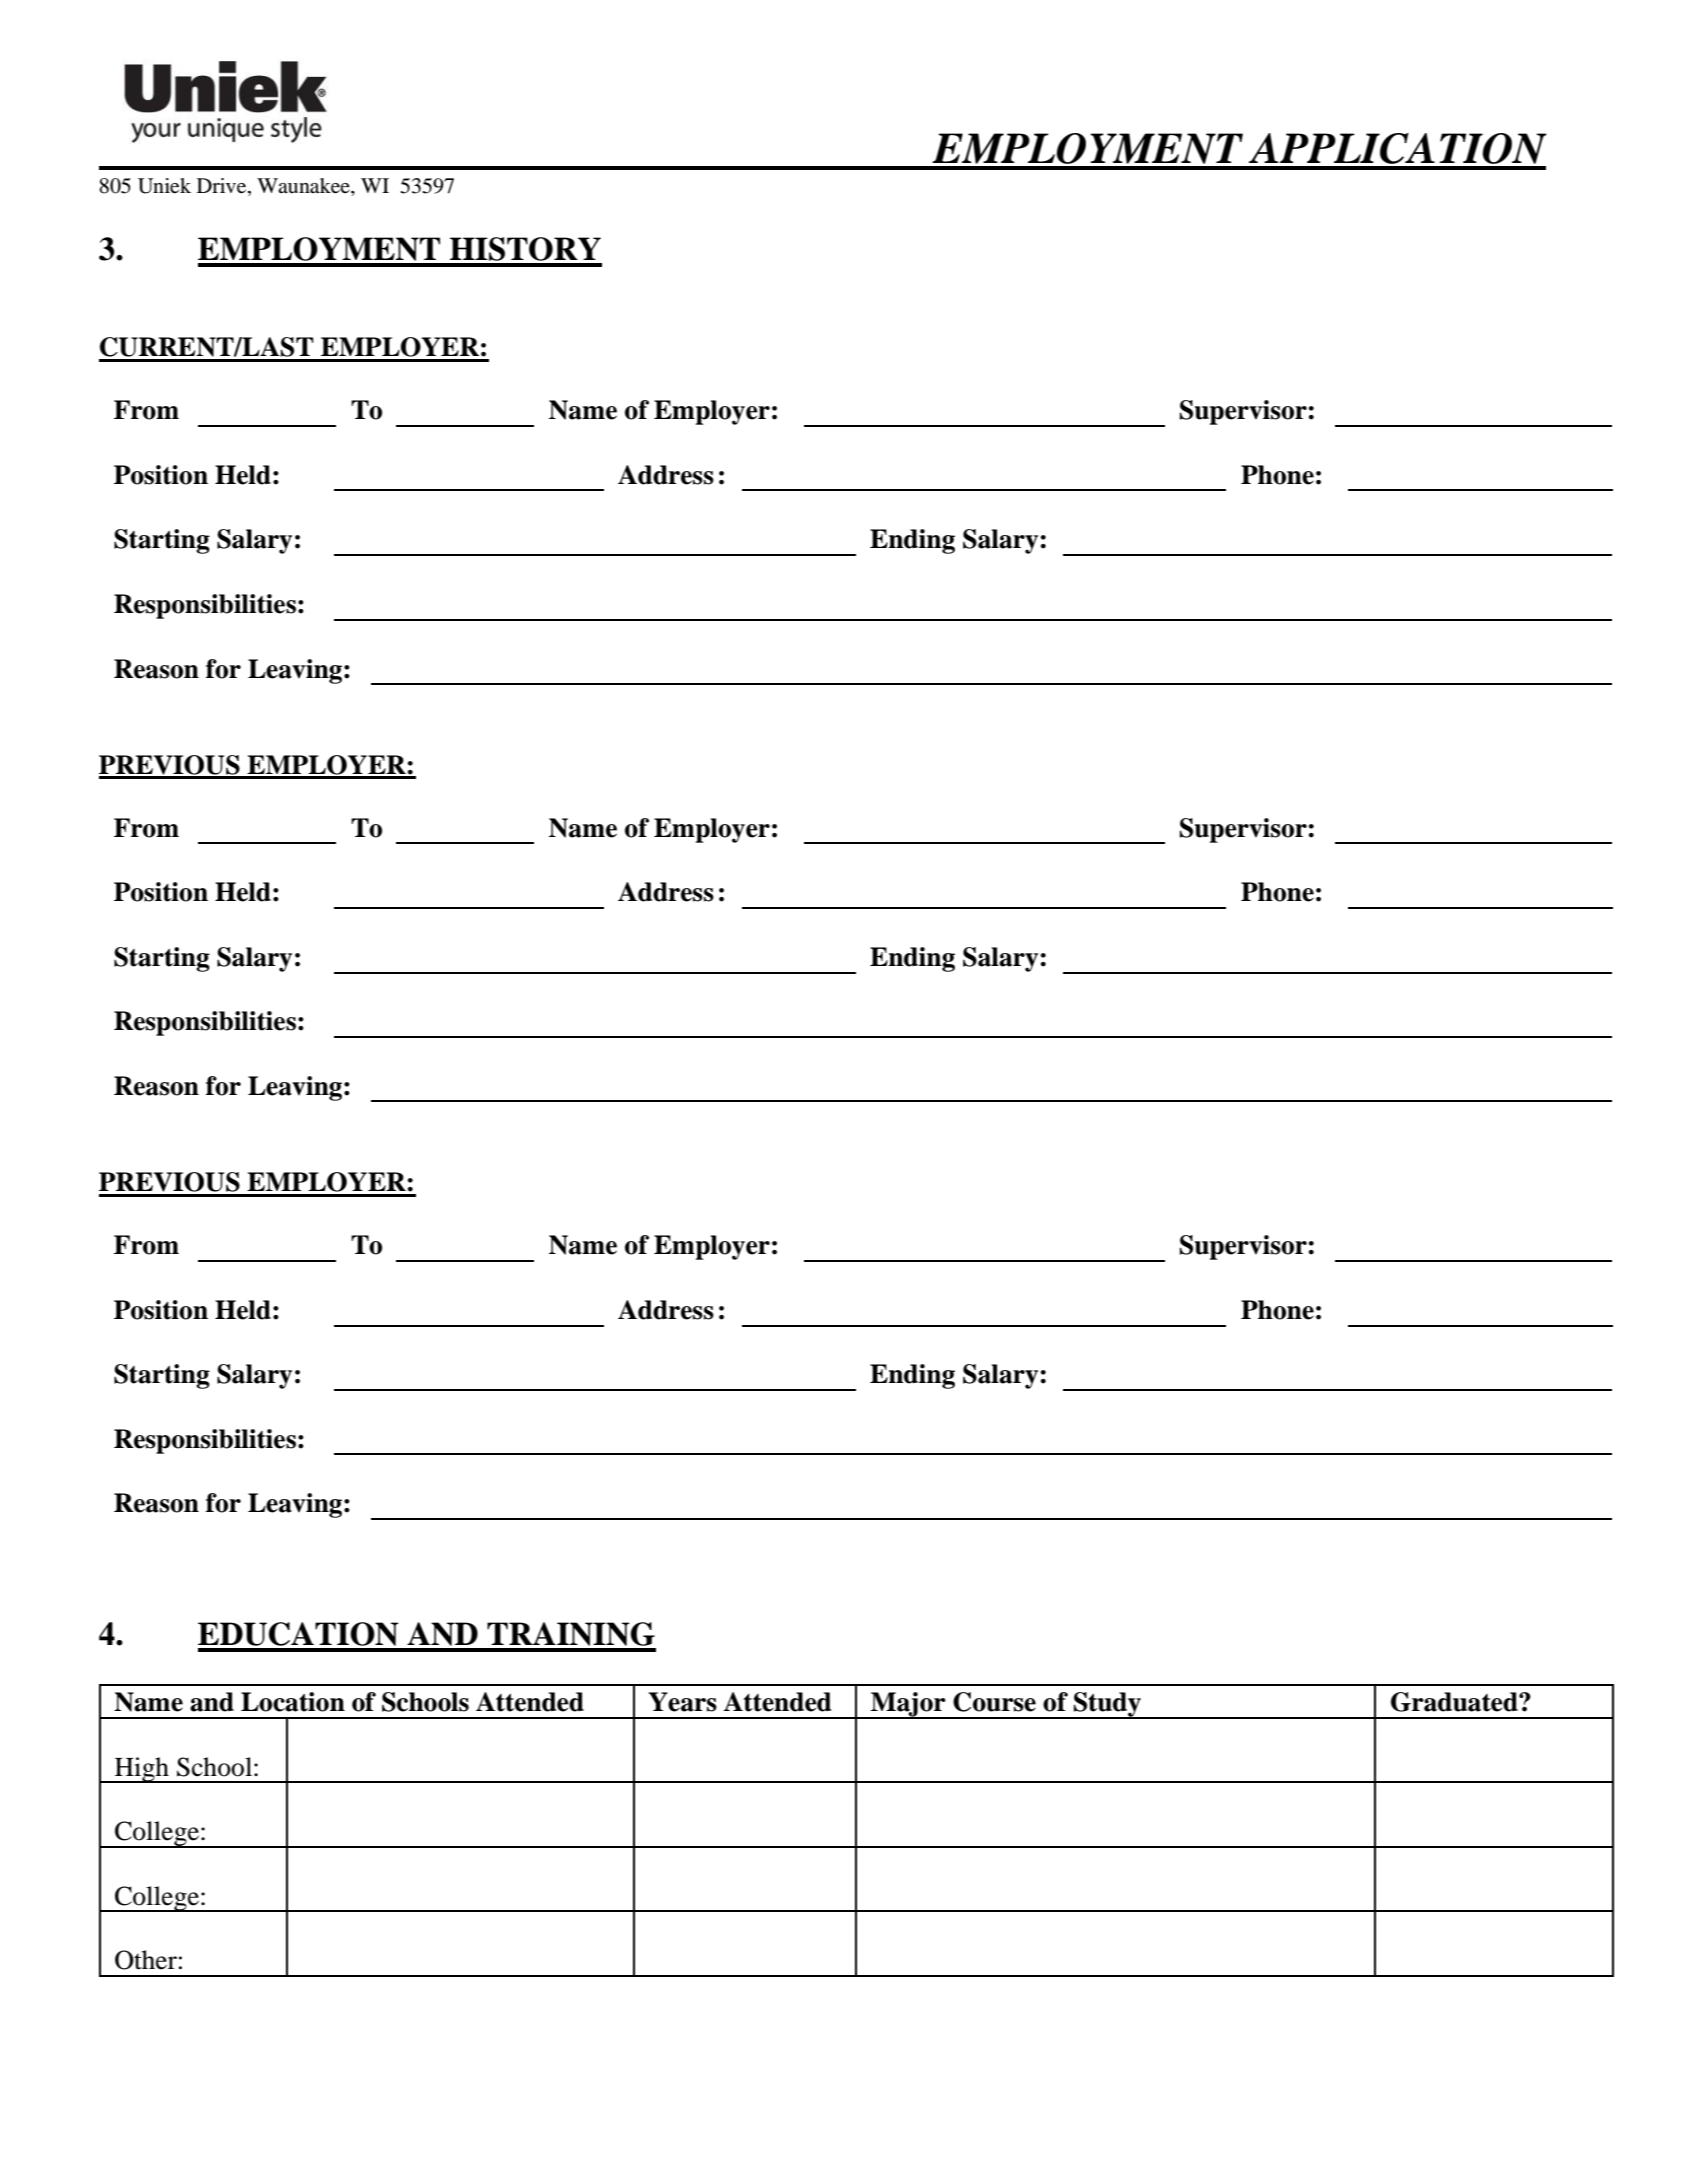 Image resolution: width=1681 pixels, height=2175 pixels. I want to click on Drive, so click(223, 187).
